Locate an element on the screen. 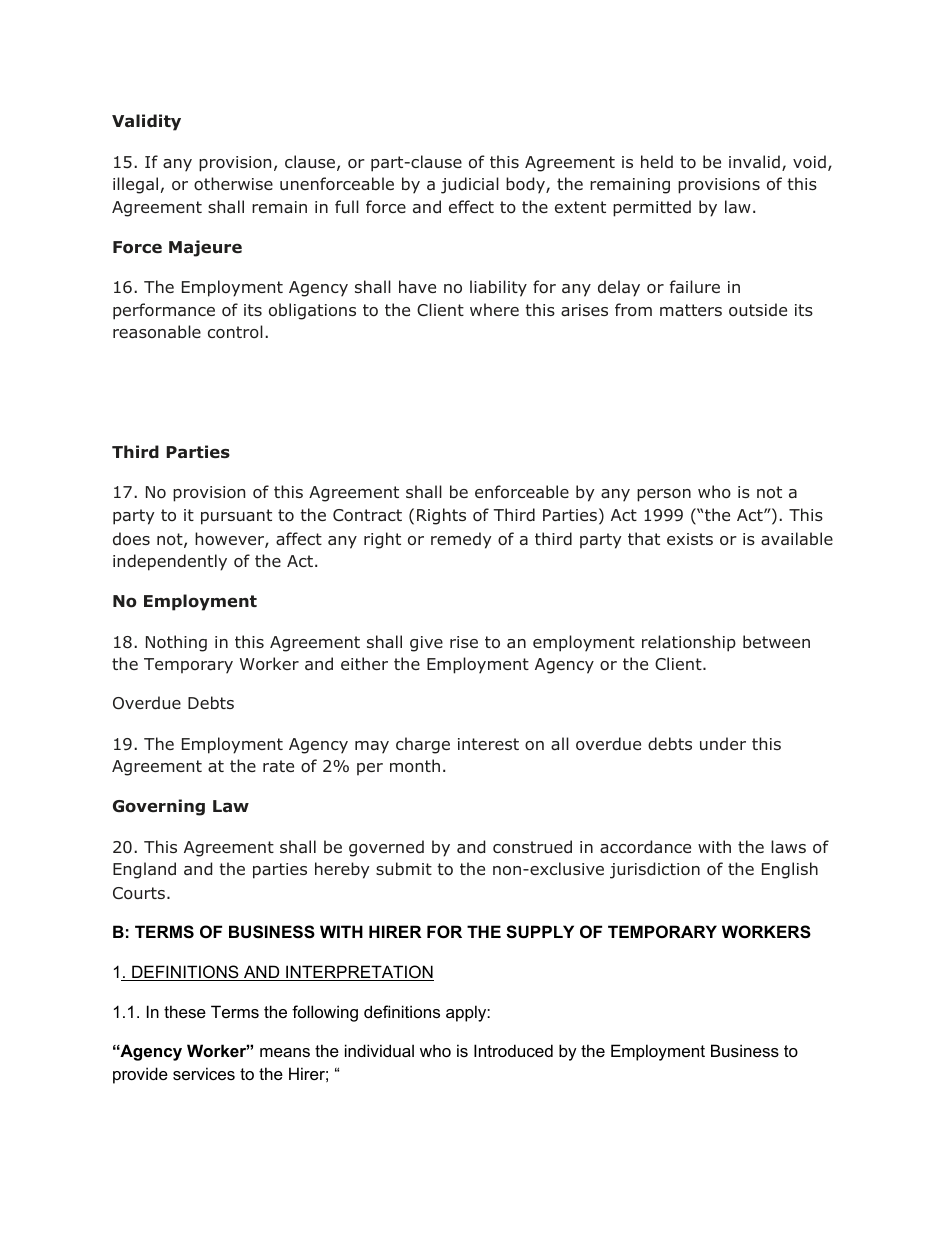 Image resolution: width=952 pixels, height=1233 pixels. give is located at coordinates (426, 644).
